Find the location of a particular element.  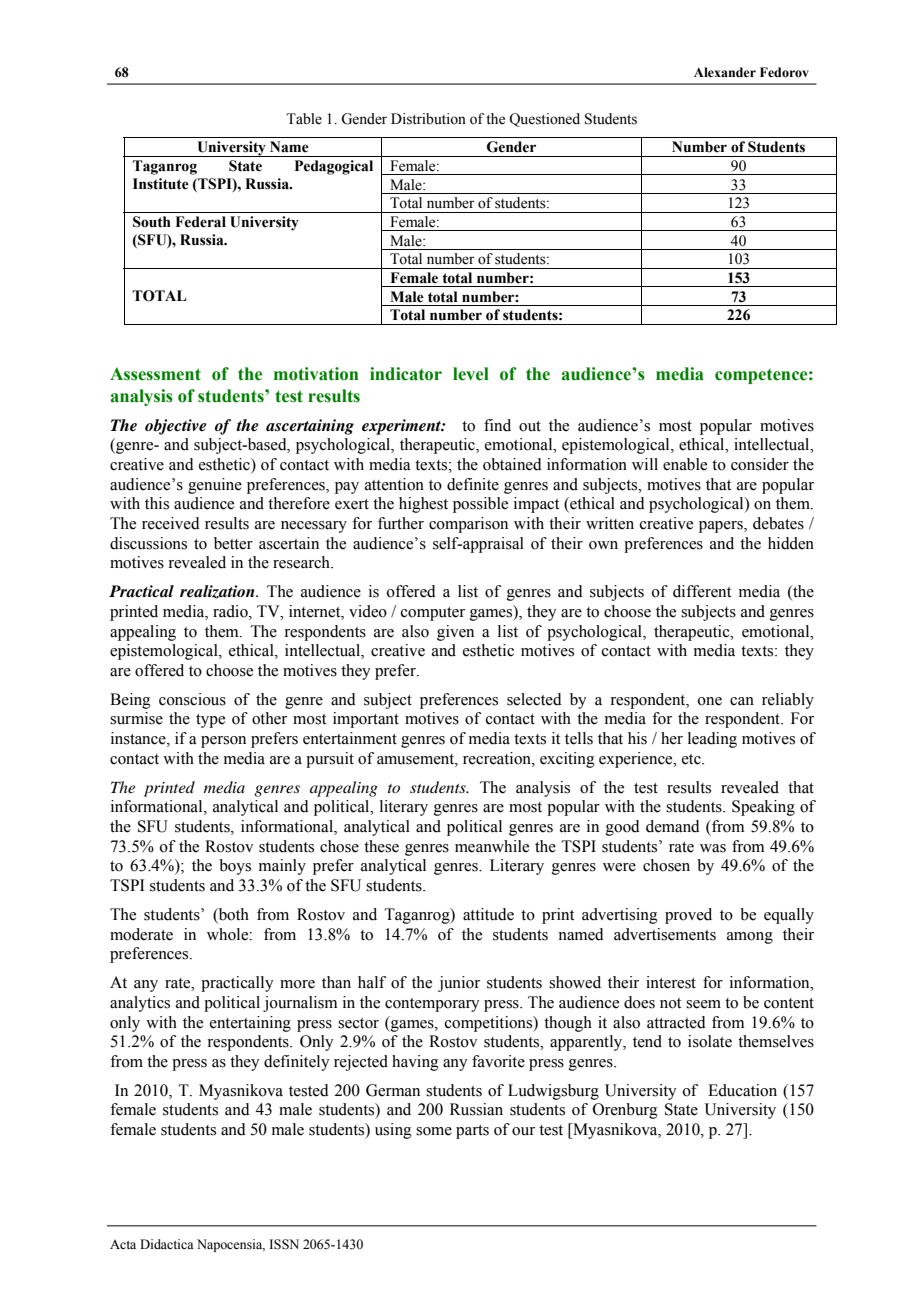

Acta is located at coordinates (123, 1244).
